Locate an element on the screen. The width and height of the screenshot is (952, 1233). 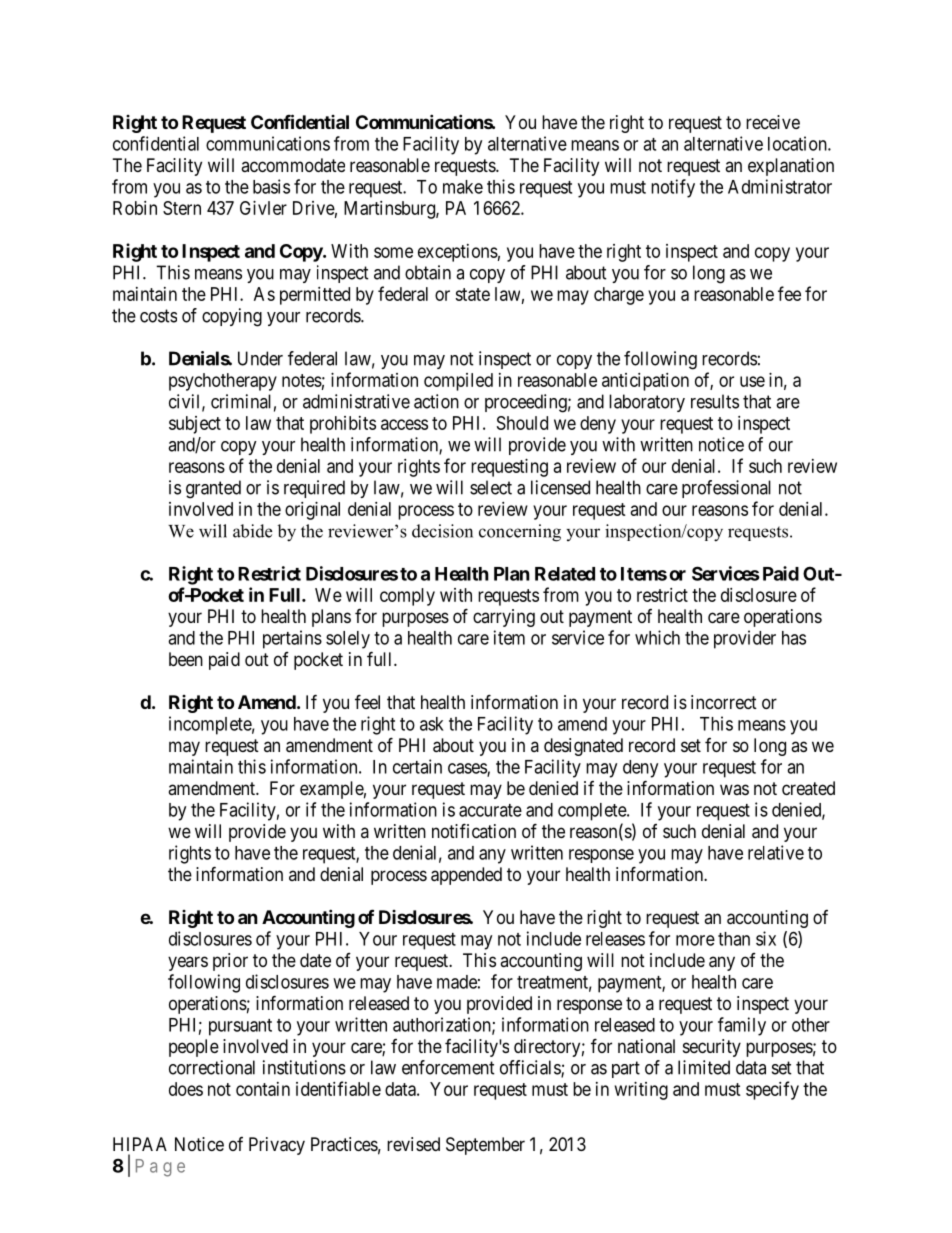
accurate is located at coordinates (490, 810).
